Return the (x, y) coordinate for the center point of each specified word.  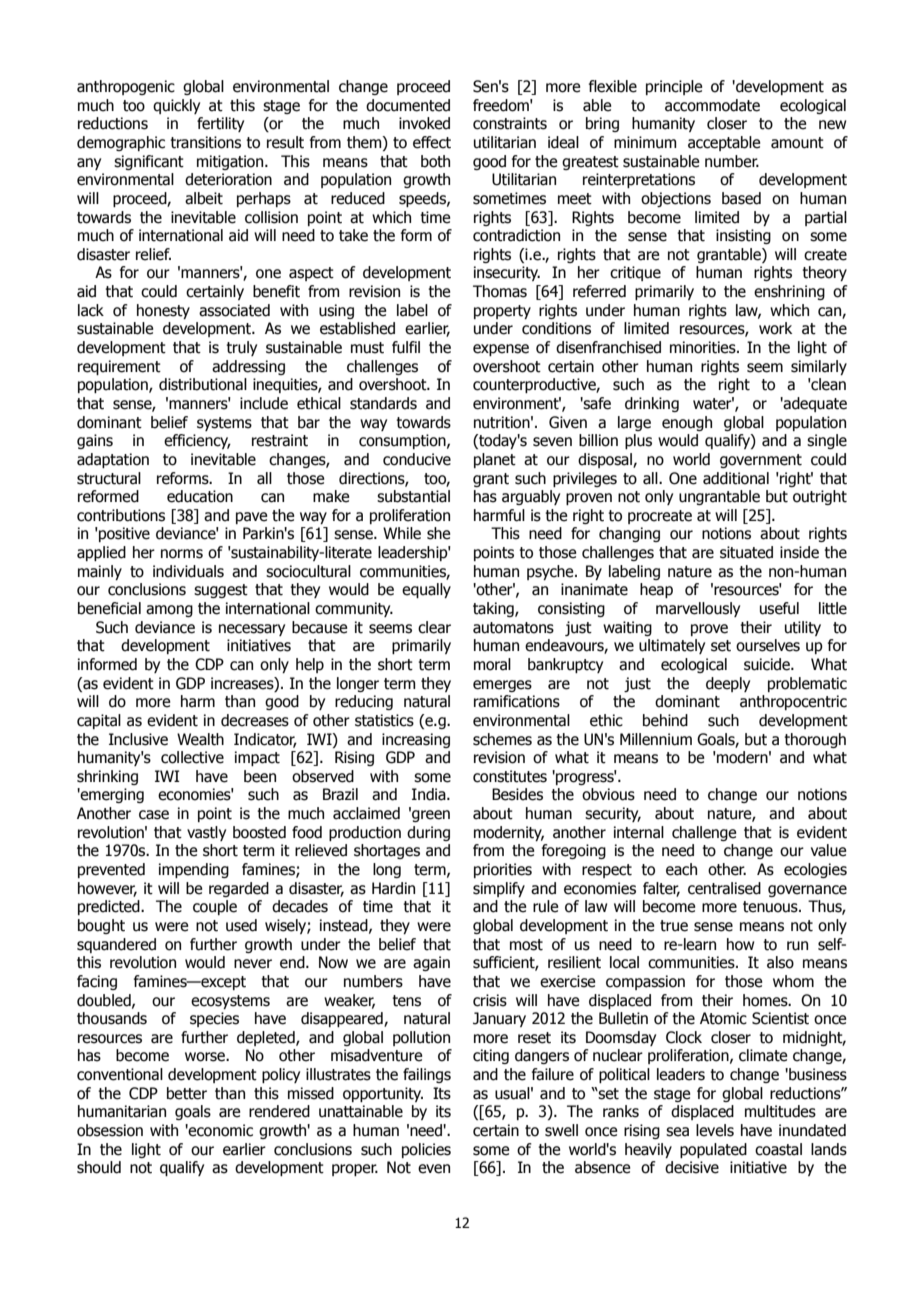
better (187, 1093)
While (402, 533)
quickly (176, 106)
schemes (502, 739)
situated (746, 552)
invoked (424, 123)
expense (501, 350)
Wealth (200, 739)
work (775, 328)
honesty (163, 311)
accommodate (712, 105)
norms (182, 554)
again (431, 963)
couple (215, 907)
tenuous (771, 907)
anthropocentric (793, 702)
